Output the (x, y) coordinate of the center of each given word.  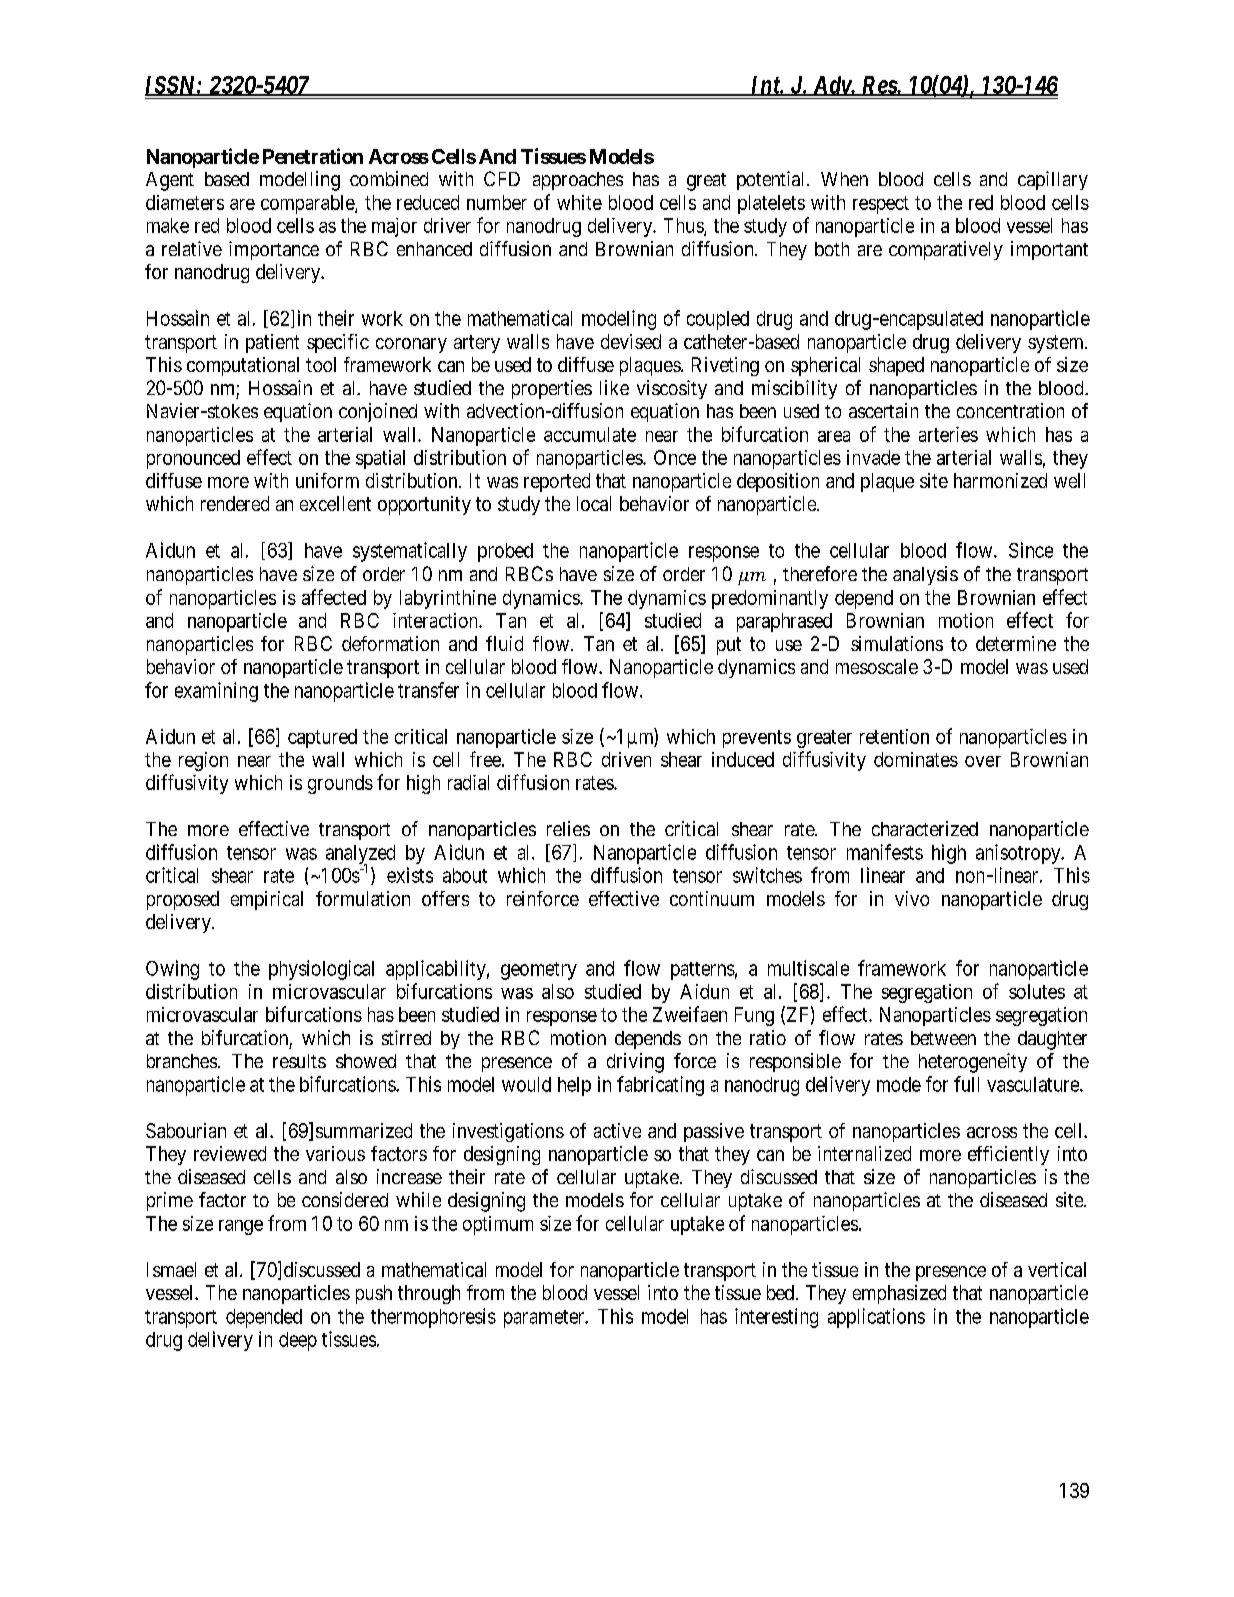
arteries (948, 434)
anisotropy (1019, 854)
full (966, 1084)
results (299, 1061)
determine (1016, 643)
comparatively (946, 250)
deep (298, 1341)
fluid (504, 643)
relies (568, 828)
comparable (308, 204)
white (579, 202)
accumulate (590, 434)
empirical (267, 900)
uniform (327, 480)
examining (216, 692)
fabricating (660, 1086)
